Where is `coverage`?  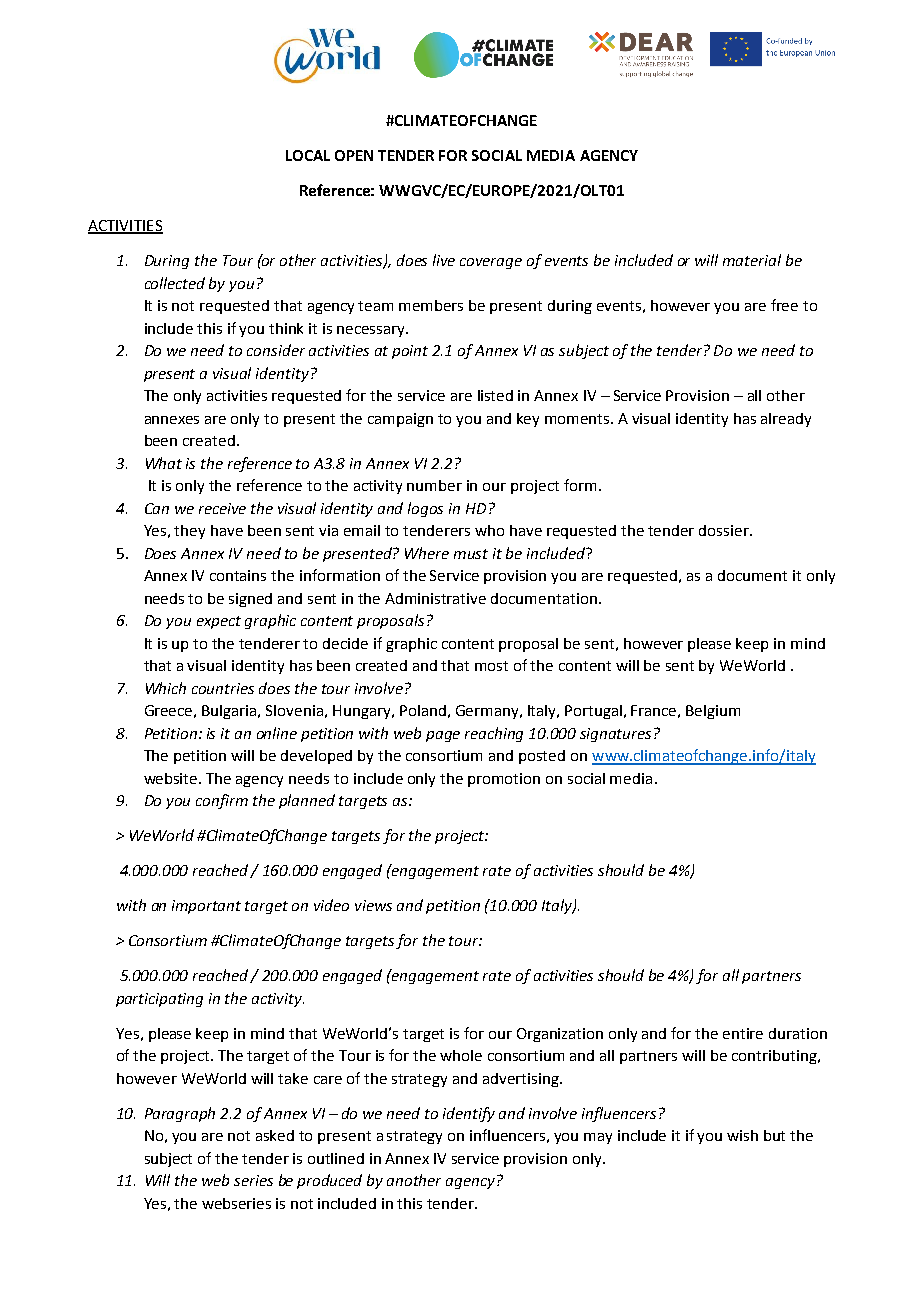 coverage is located at coordinates (491, 263).
